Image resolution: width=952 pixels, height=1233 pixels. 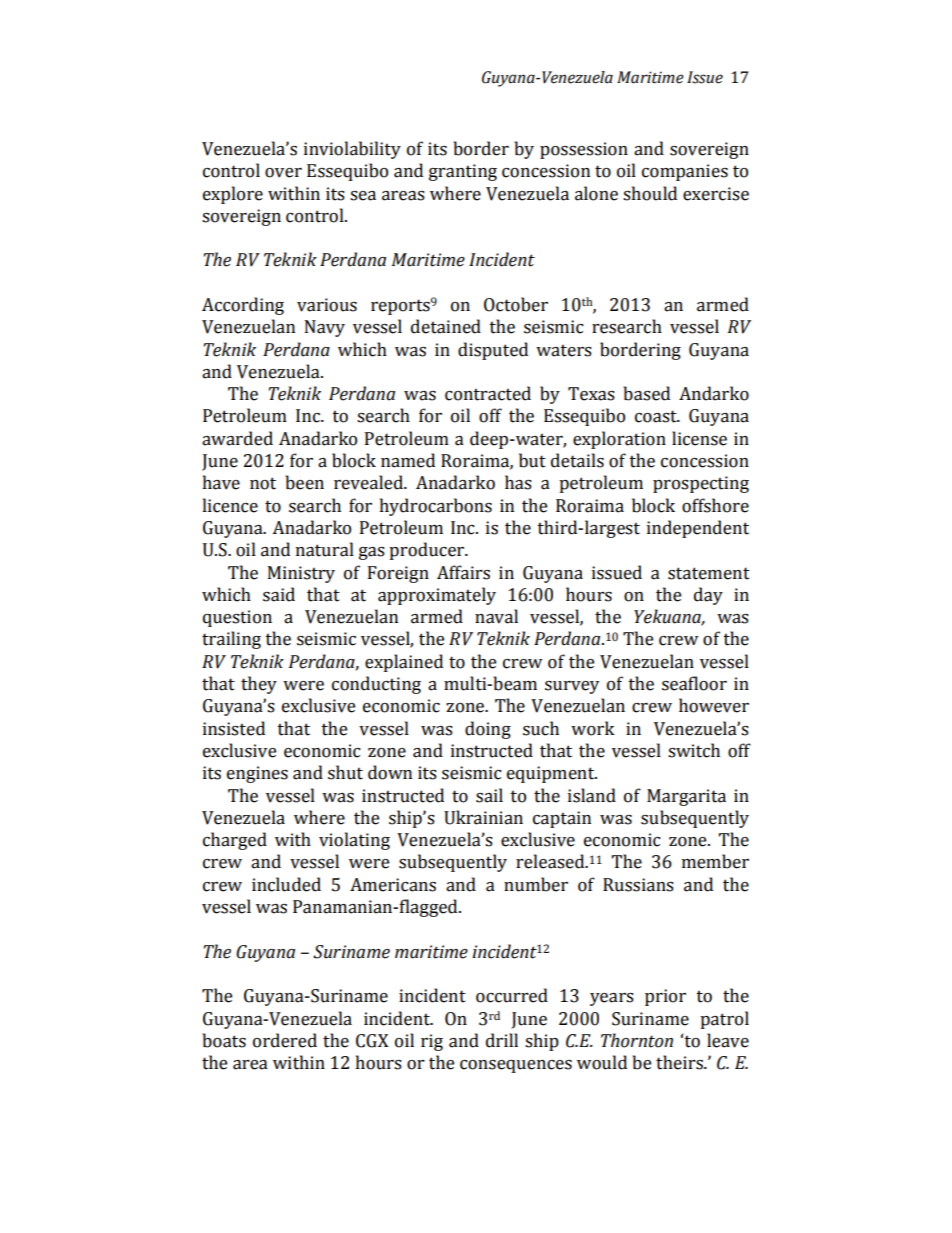 I want to click on based, so click(x=646, y=393).
